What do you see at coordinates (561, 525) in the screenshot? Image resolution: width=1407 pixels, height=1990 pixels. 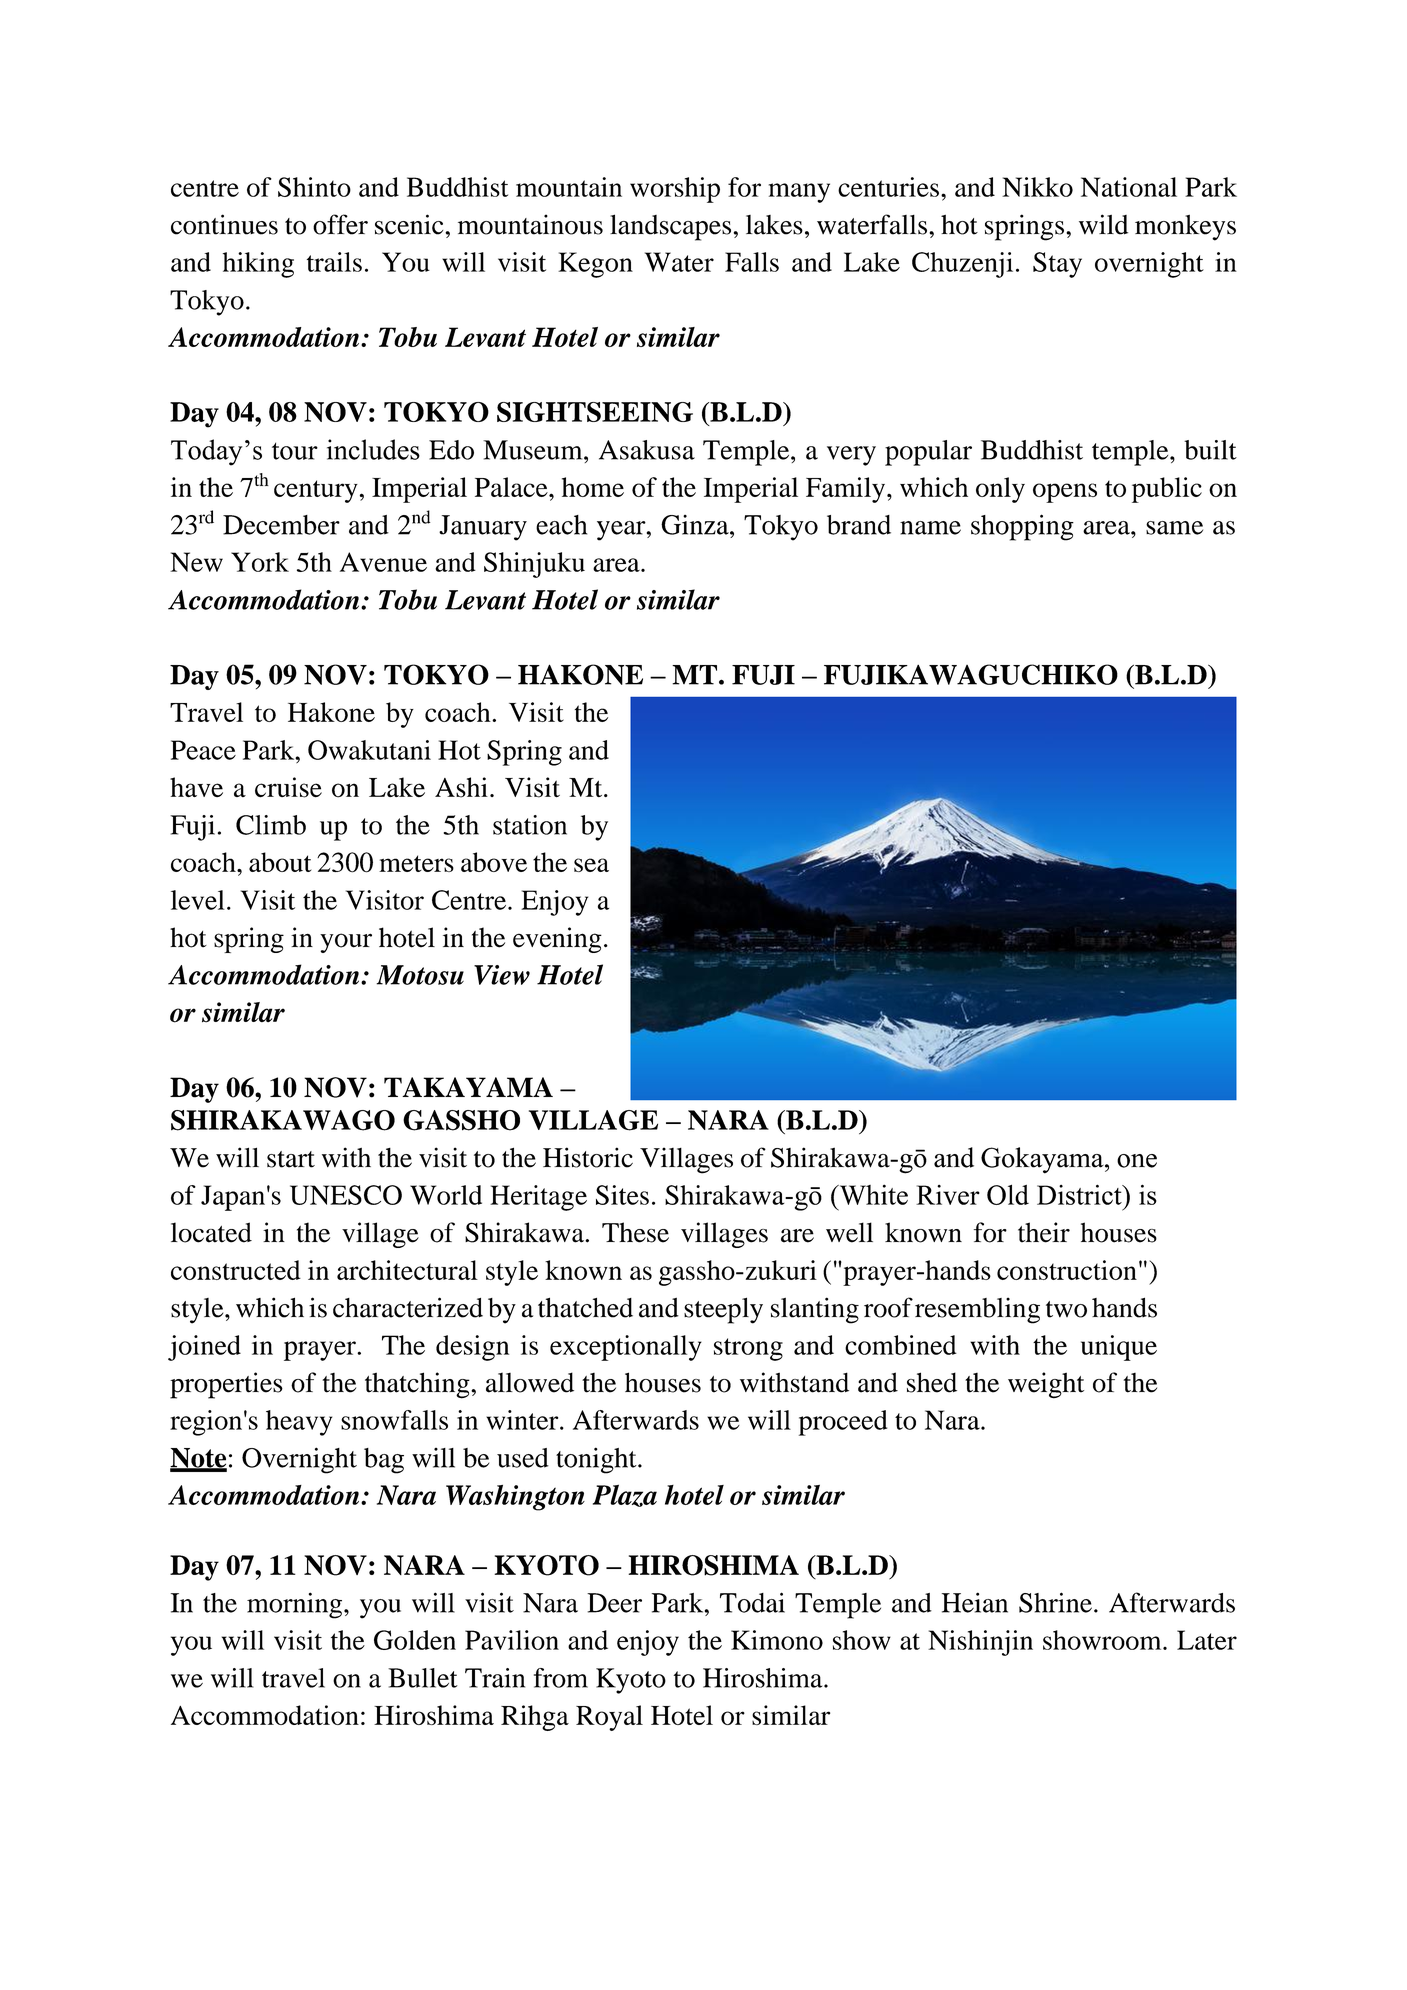 I see `each` at bounding box center [561, 525].
